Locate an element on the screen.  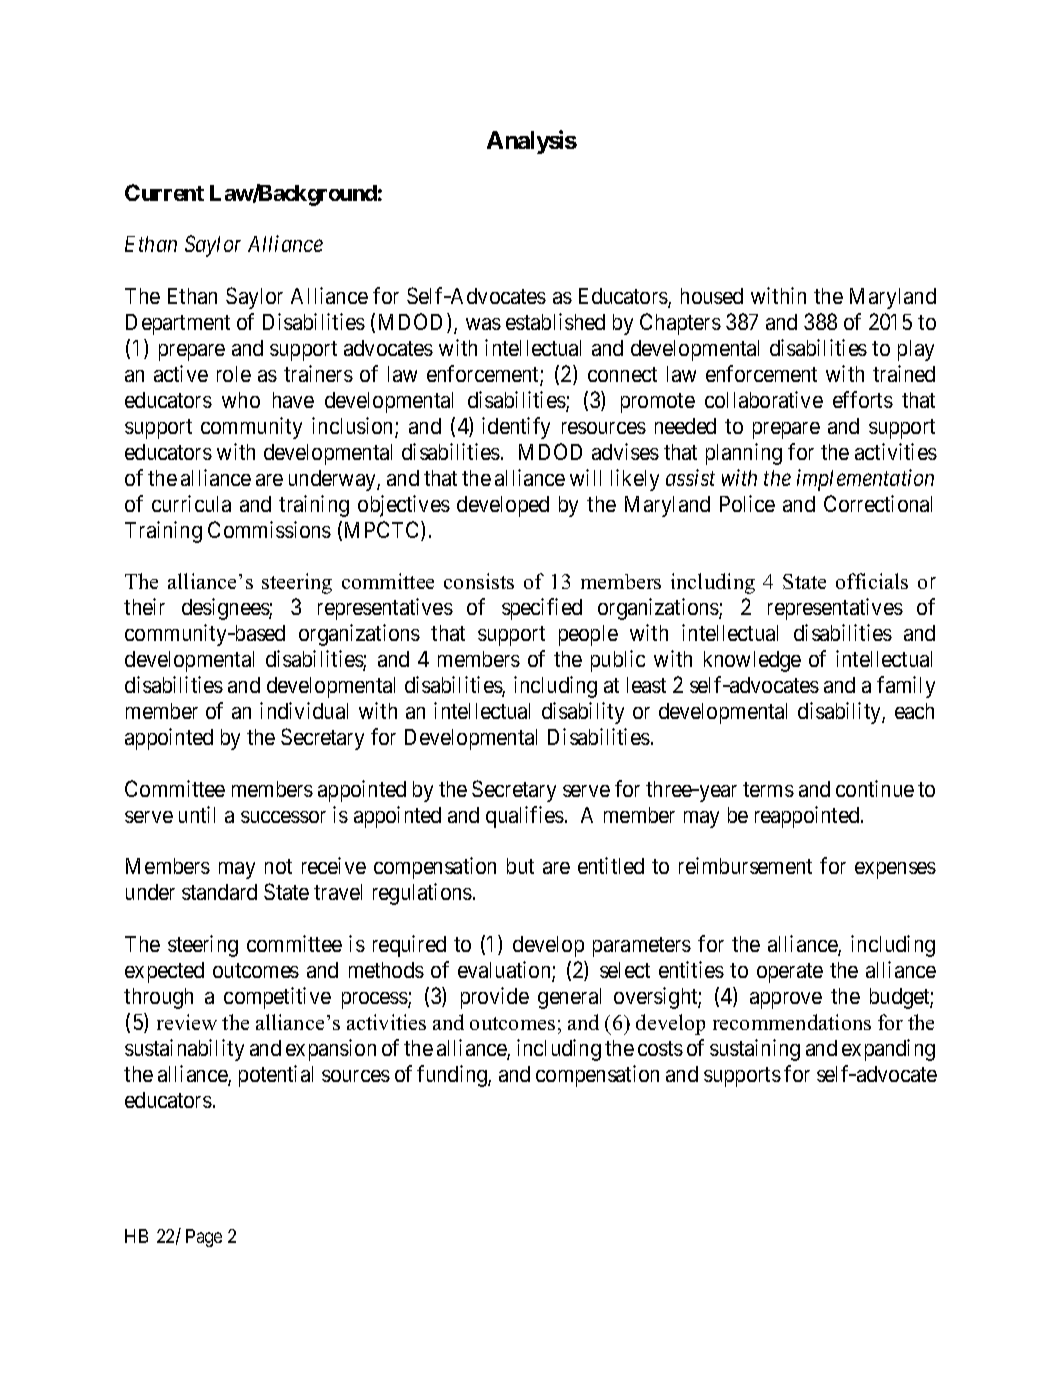
will is located at coordinates (585, 477).
